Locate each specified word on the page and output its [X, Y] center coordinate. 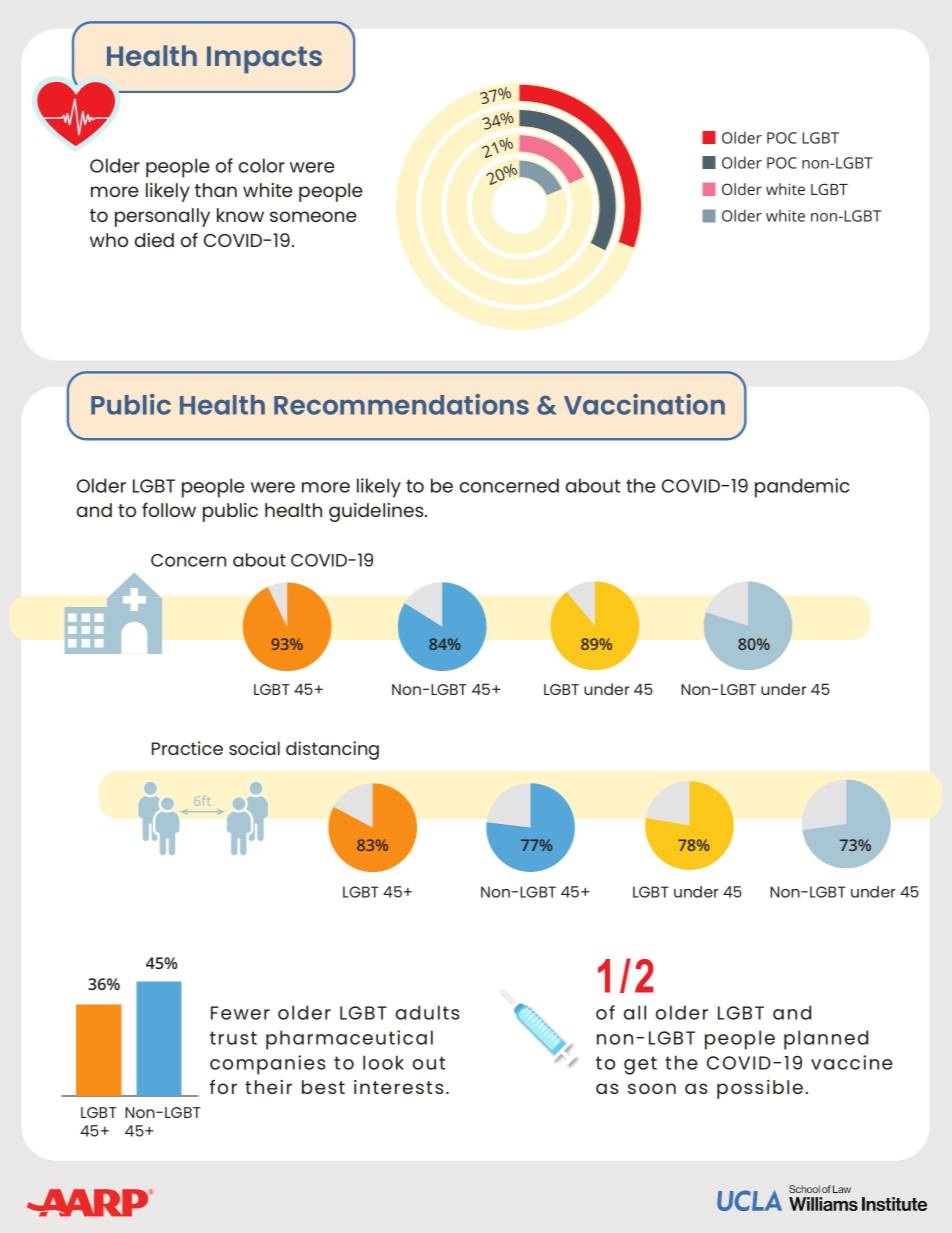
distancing [332, 750]
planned [826, 1040]
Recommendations [401, 404]
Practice [187, 748]
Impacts [264, 60]
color [262, 165]
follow [169, 510]
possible [760, 1089]
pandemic [802, 488]
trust [233, 1038]
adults [428, 1012]
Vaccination [644, 404]
